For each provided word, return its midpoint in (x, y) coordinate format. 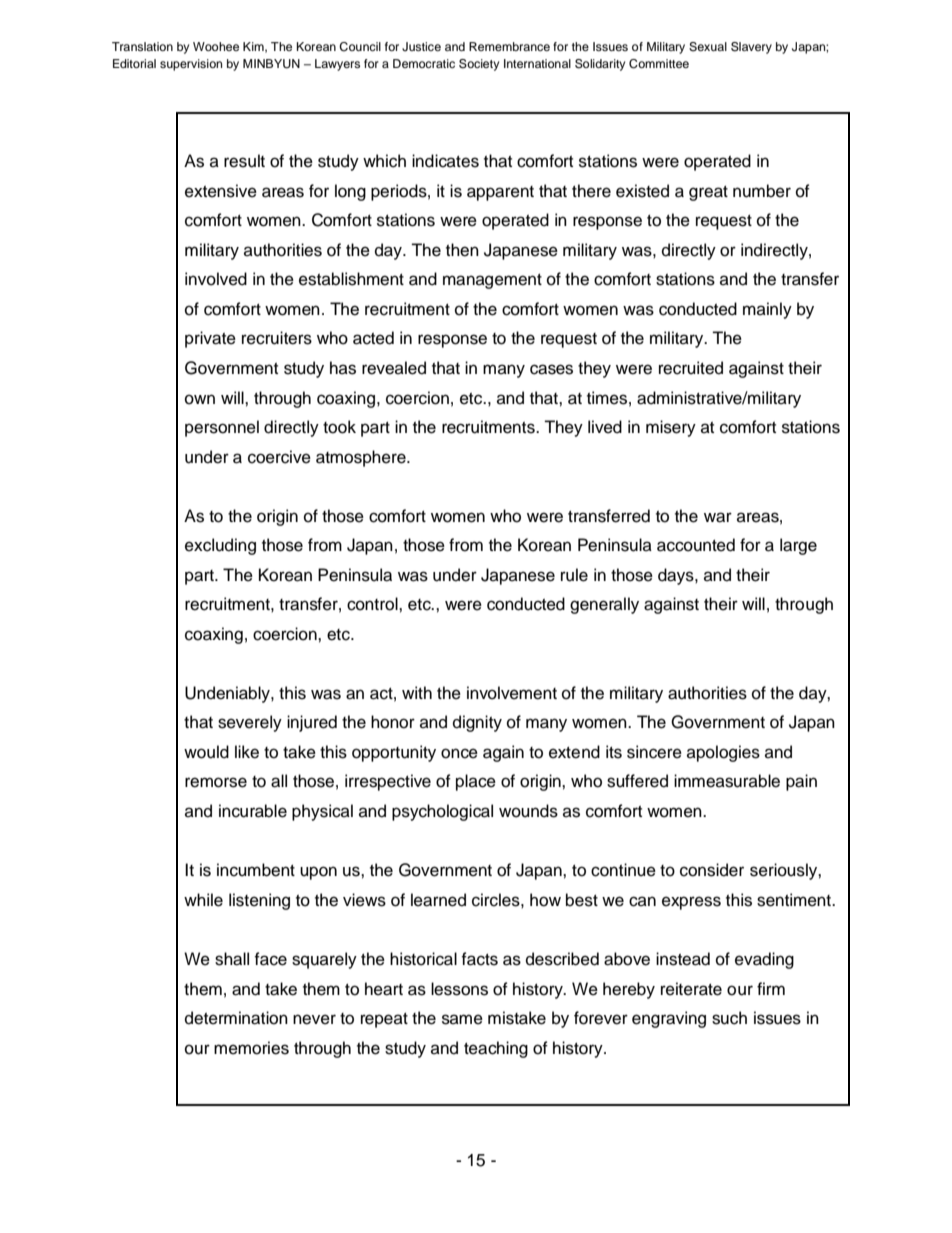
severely (250, 723)
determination (236, 1018)
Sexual (708, 47)
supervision (191, 65)
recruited (691, 368)
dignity (477, 723)
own (200, 399)
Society (479, 65)
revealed (394, 368)
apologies (723, 753)
